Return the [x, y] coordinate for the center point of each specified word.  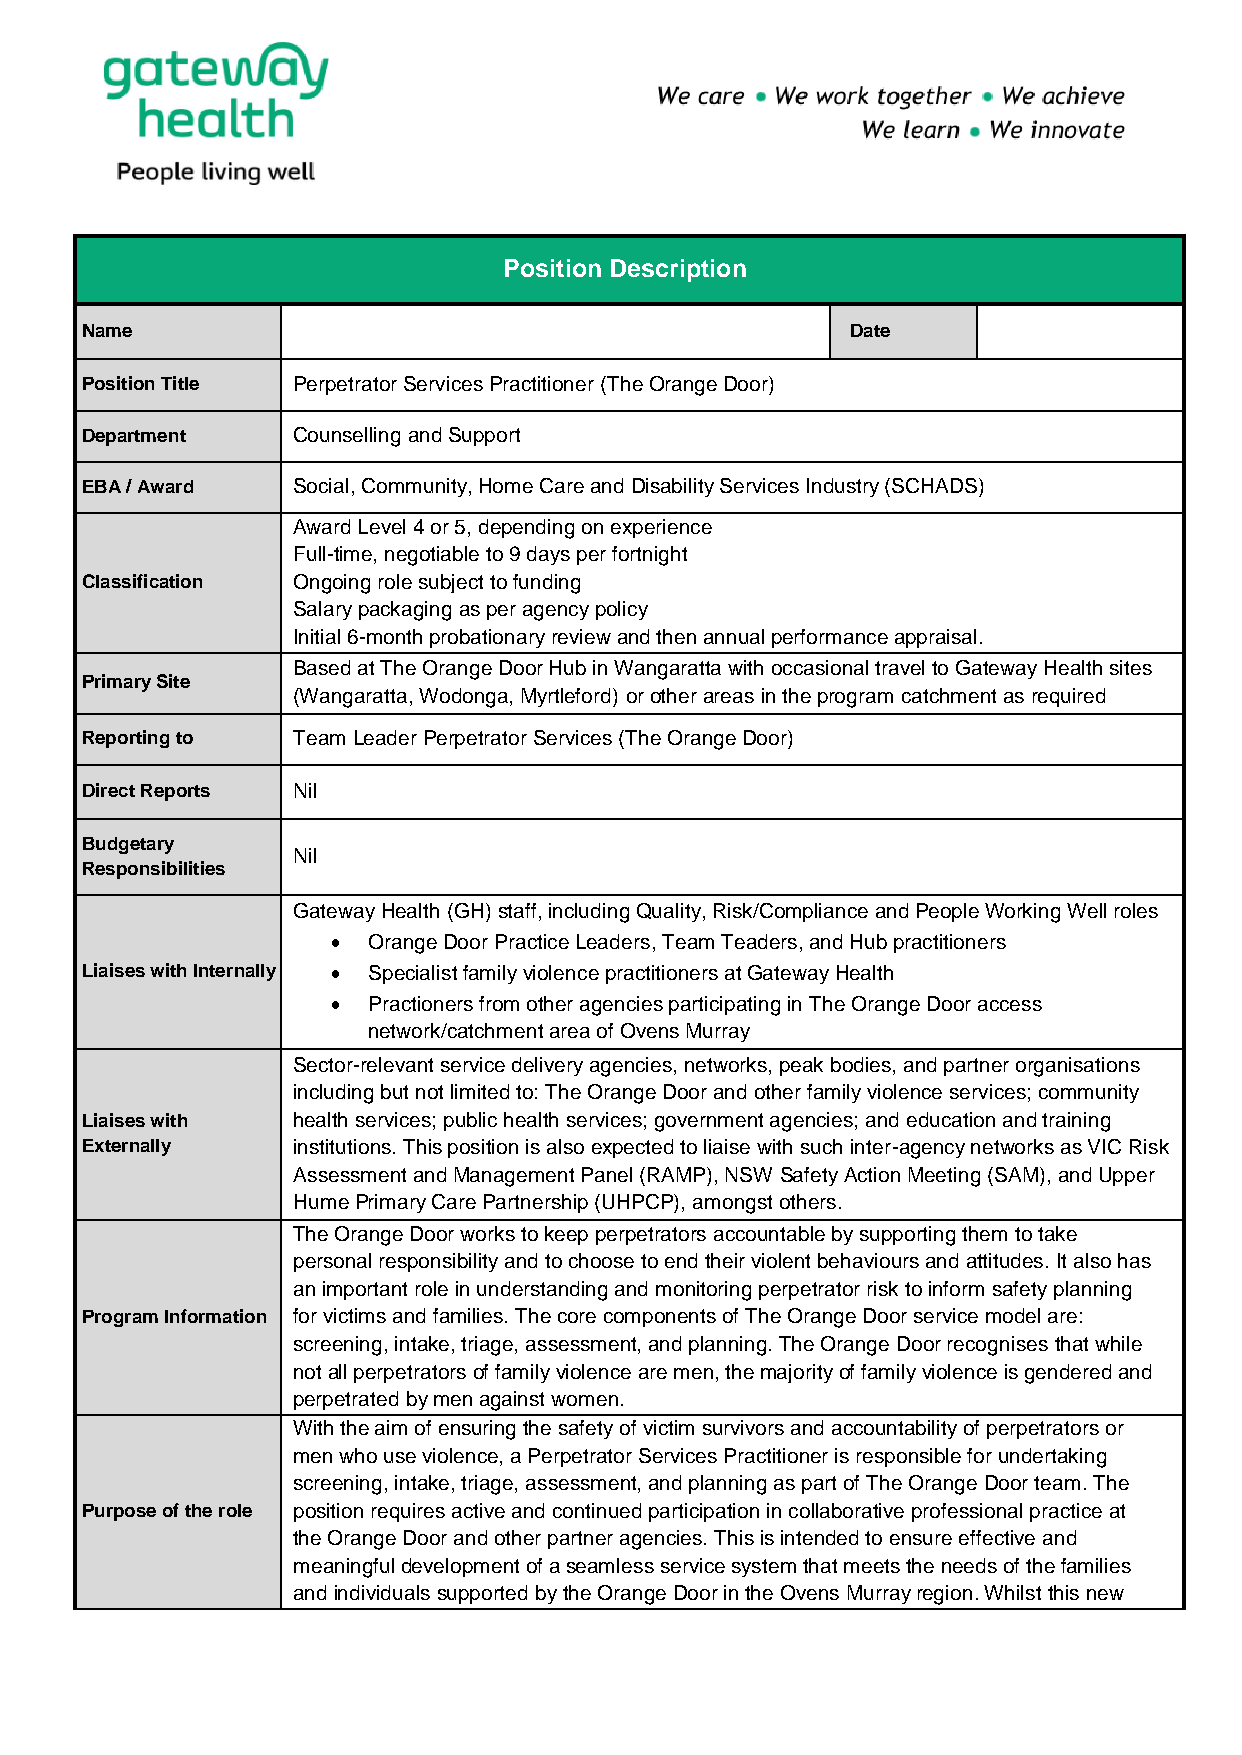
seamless [610, 1565]
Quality [670, 912]
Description [678, 270]
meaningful [344, 1568]
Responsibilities [154, 870]
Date [870, 330]
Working [1022, 913]
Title [180, 383]
